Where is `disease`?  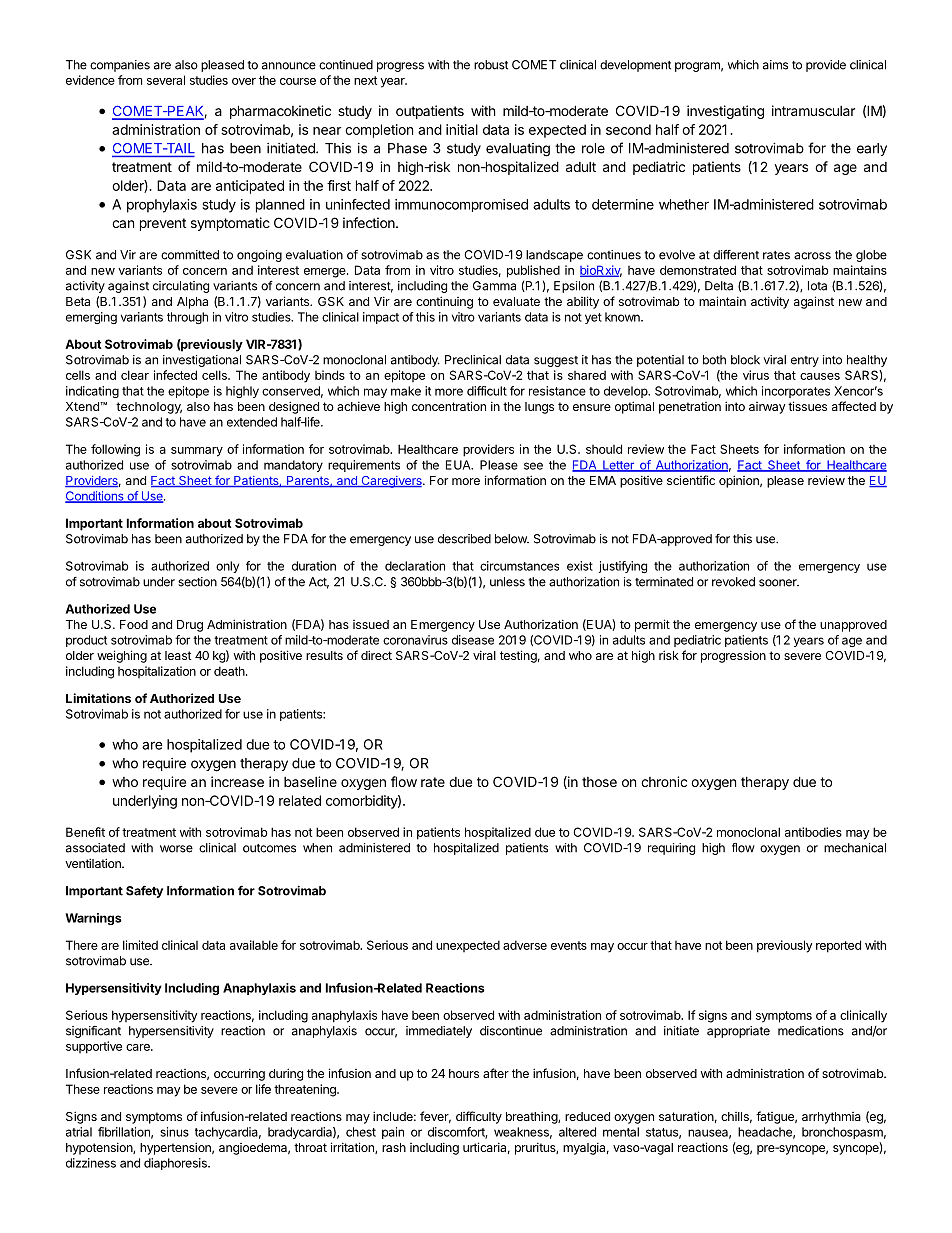
disease is located at coordinates (473, 640).
